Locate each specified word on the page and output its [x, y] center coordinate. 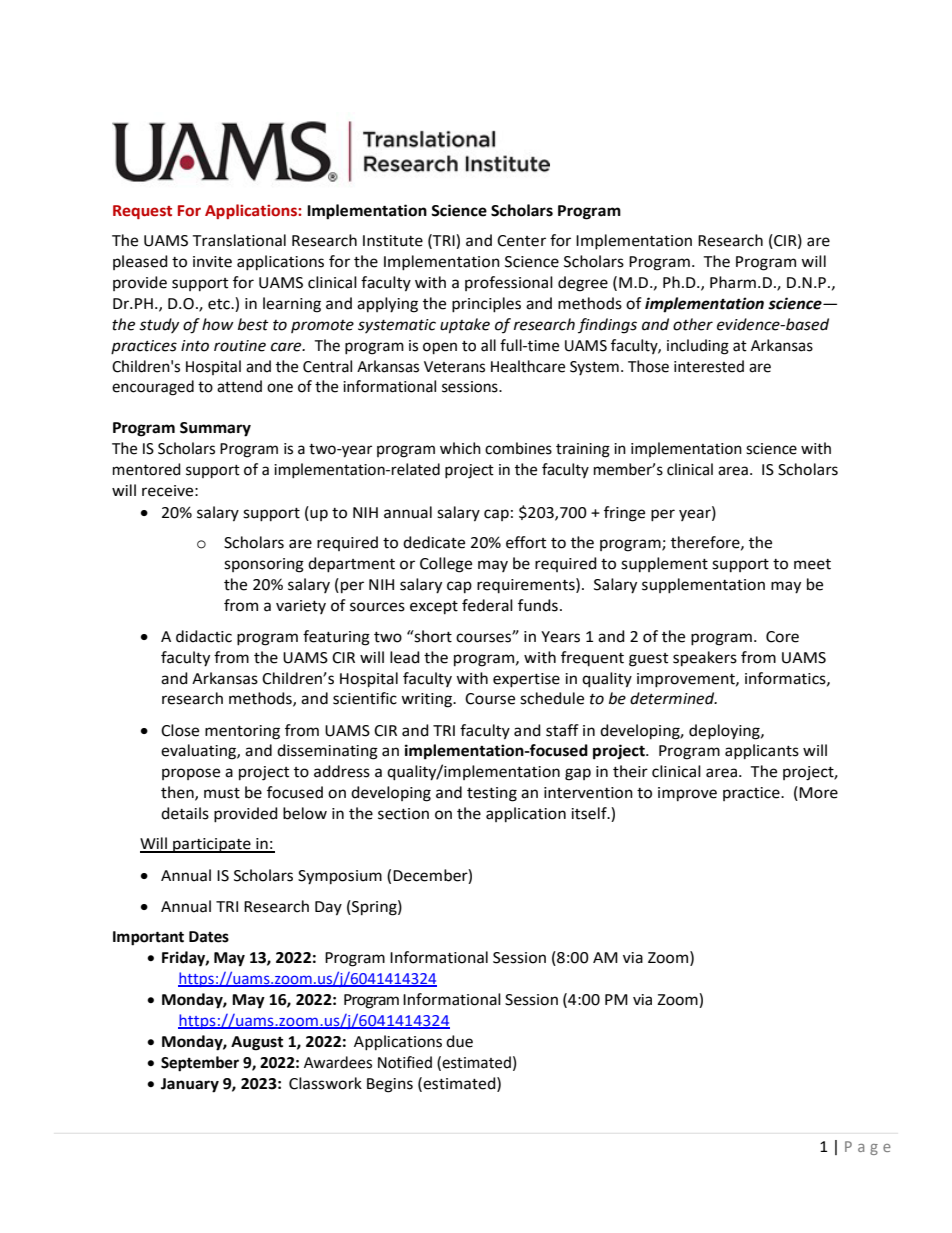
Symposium [340, 877]
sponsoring [264, 565]
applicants [762, 752]
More [818, 793]
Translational [239, 240]
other [693, 324]
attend [239, 386]
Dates [209, 937]
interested [709, 366]
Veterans [454, 367]
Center [521, 241]
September [200, 1064]
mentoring [242, 732]
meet [812, 564]
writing [427, 700]
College [446, 565]
